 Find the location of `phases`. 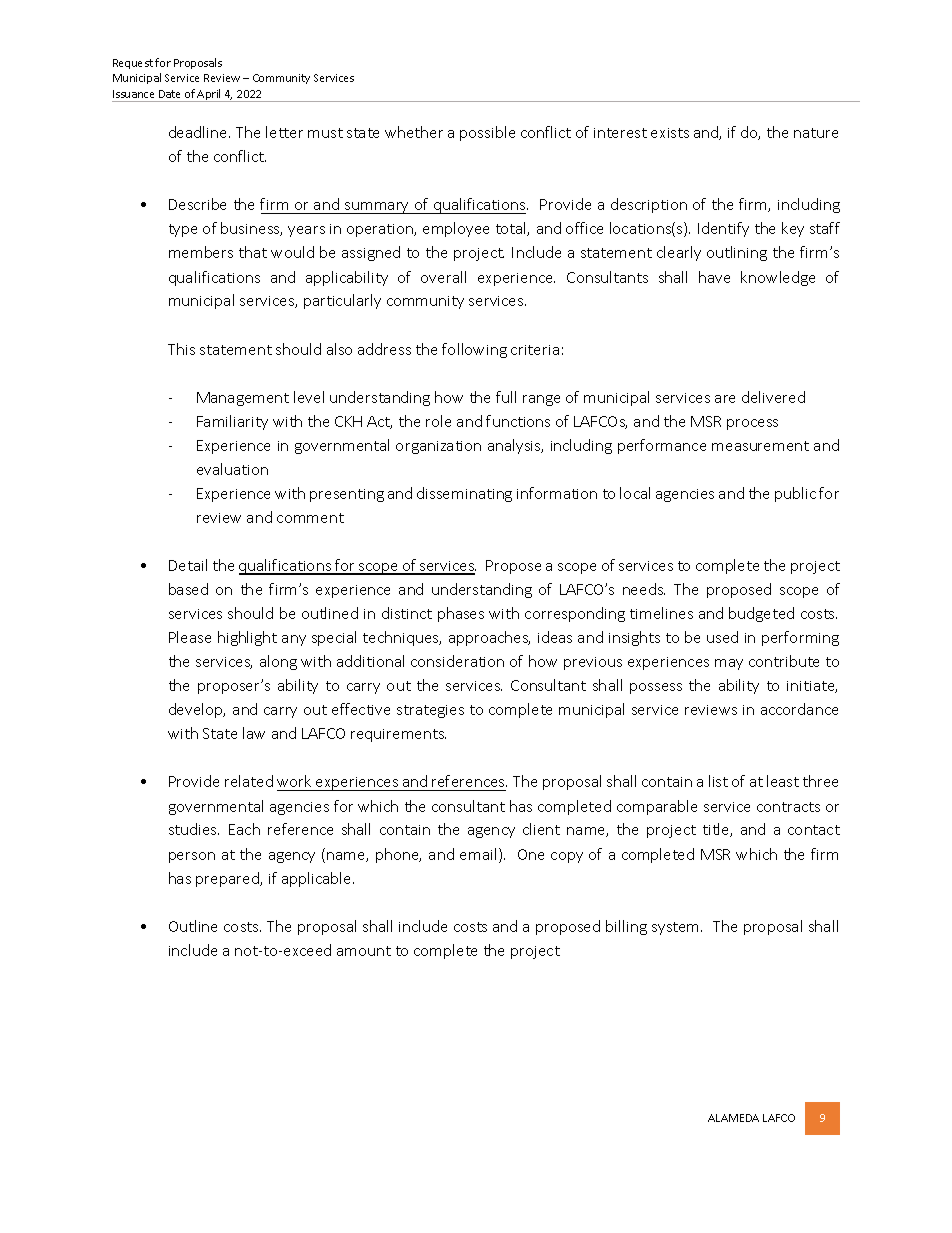

phases is located at coordinates (461, 614).
